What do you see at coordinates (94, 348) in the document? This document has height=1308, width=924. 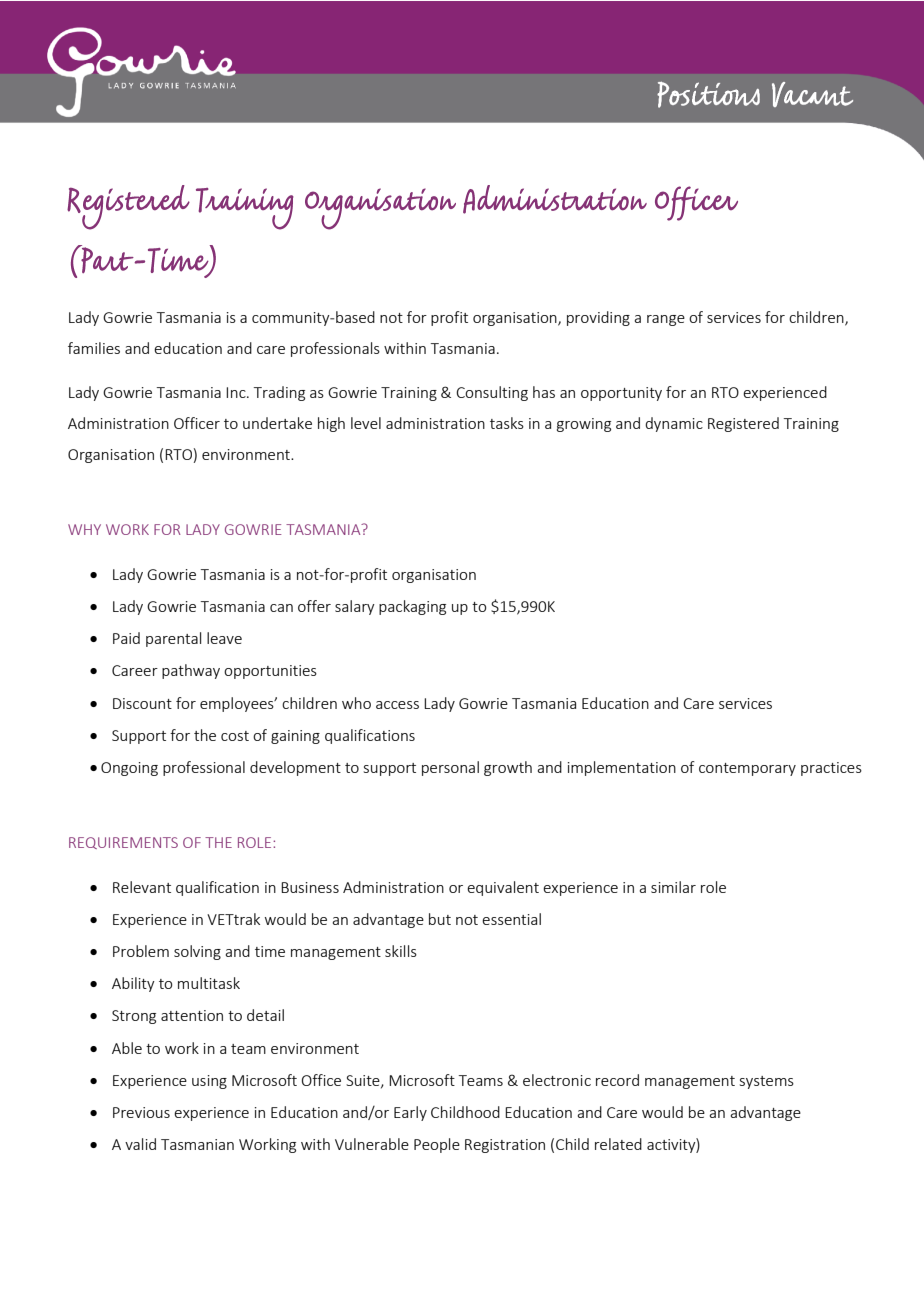 I see `families` at bounding box center [94, 348].
